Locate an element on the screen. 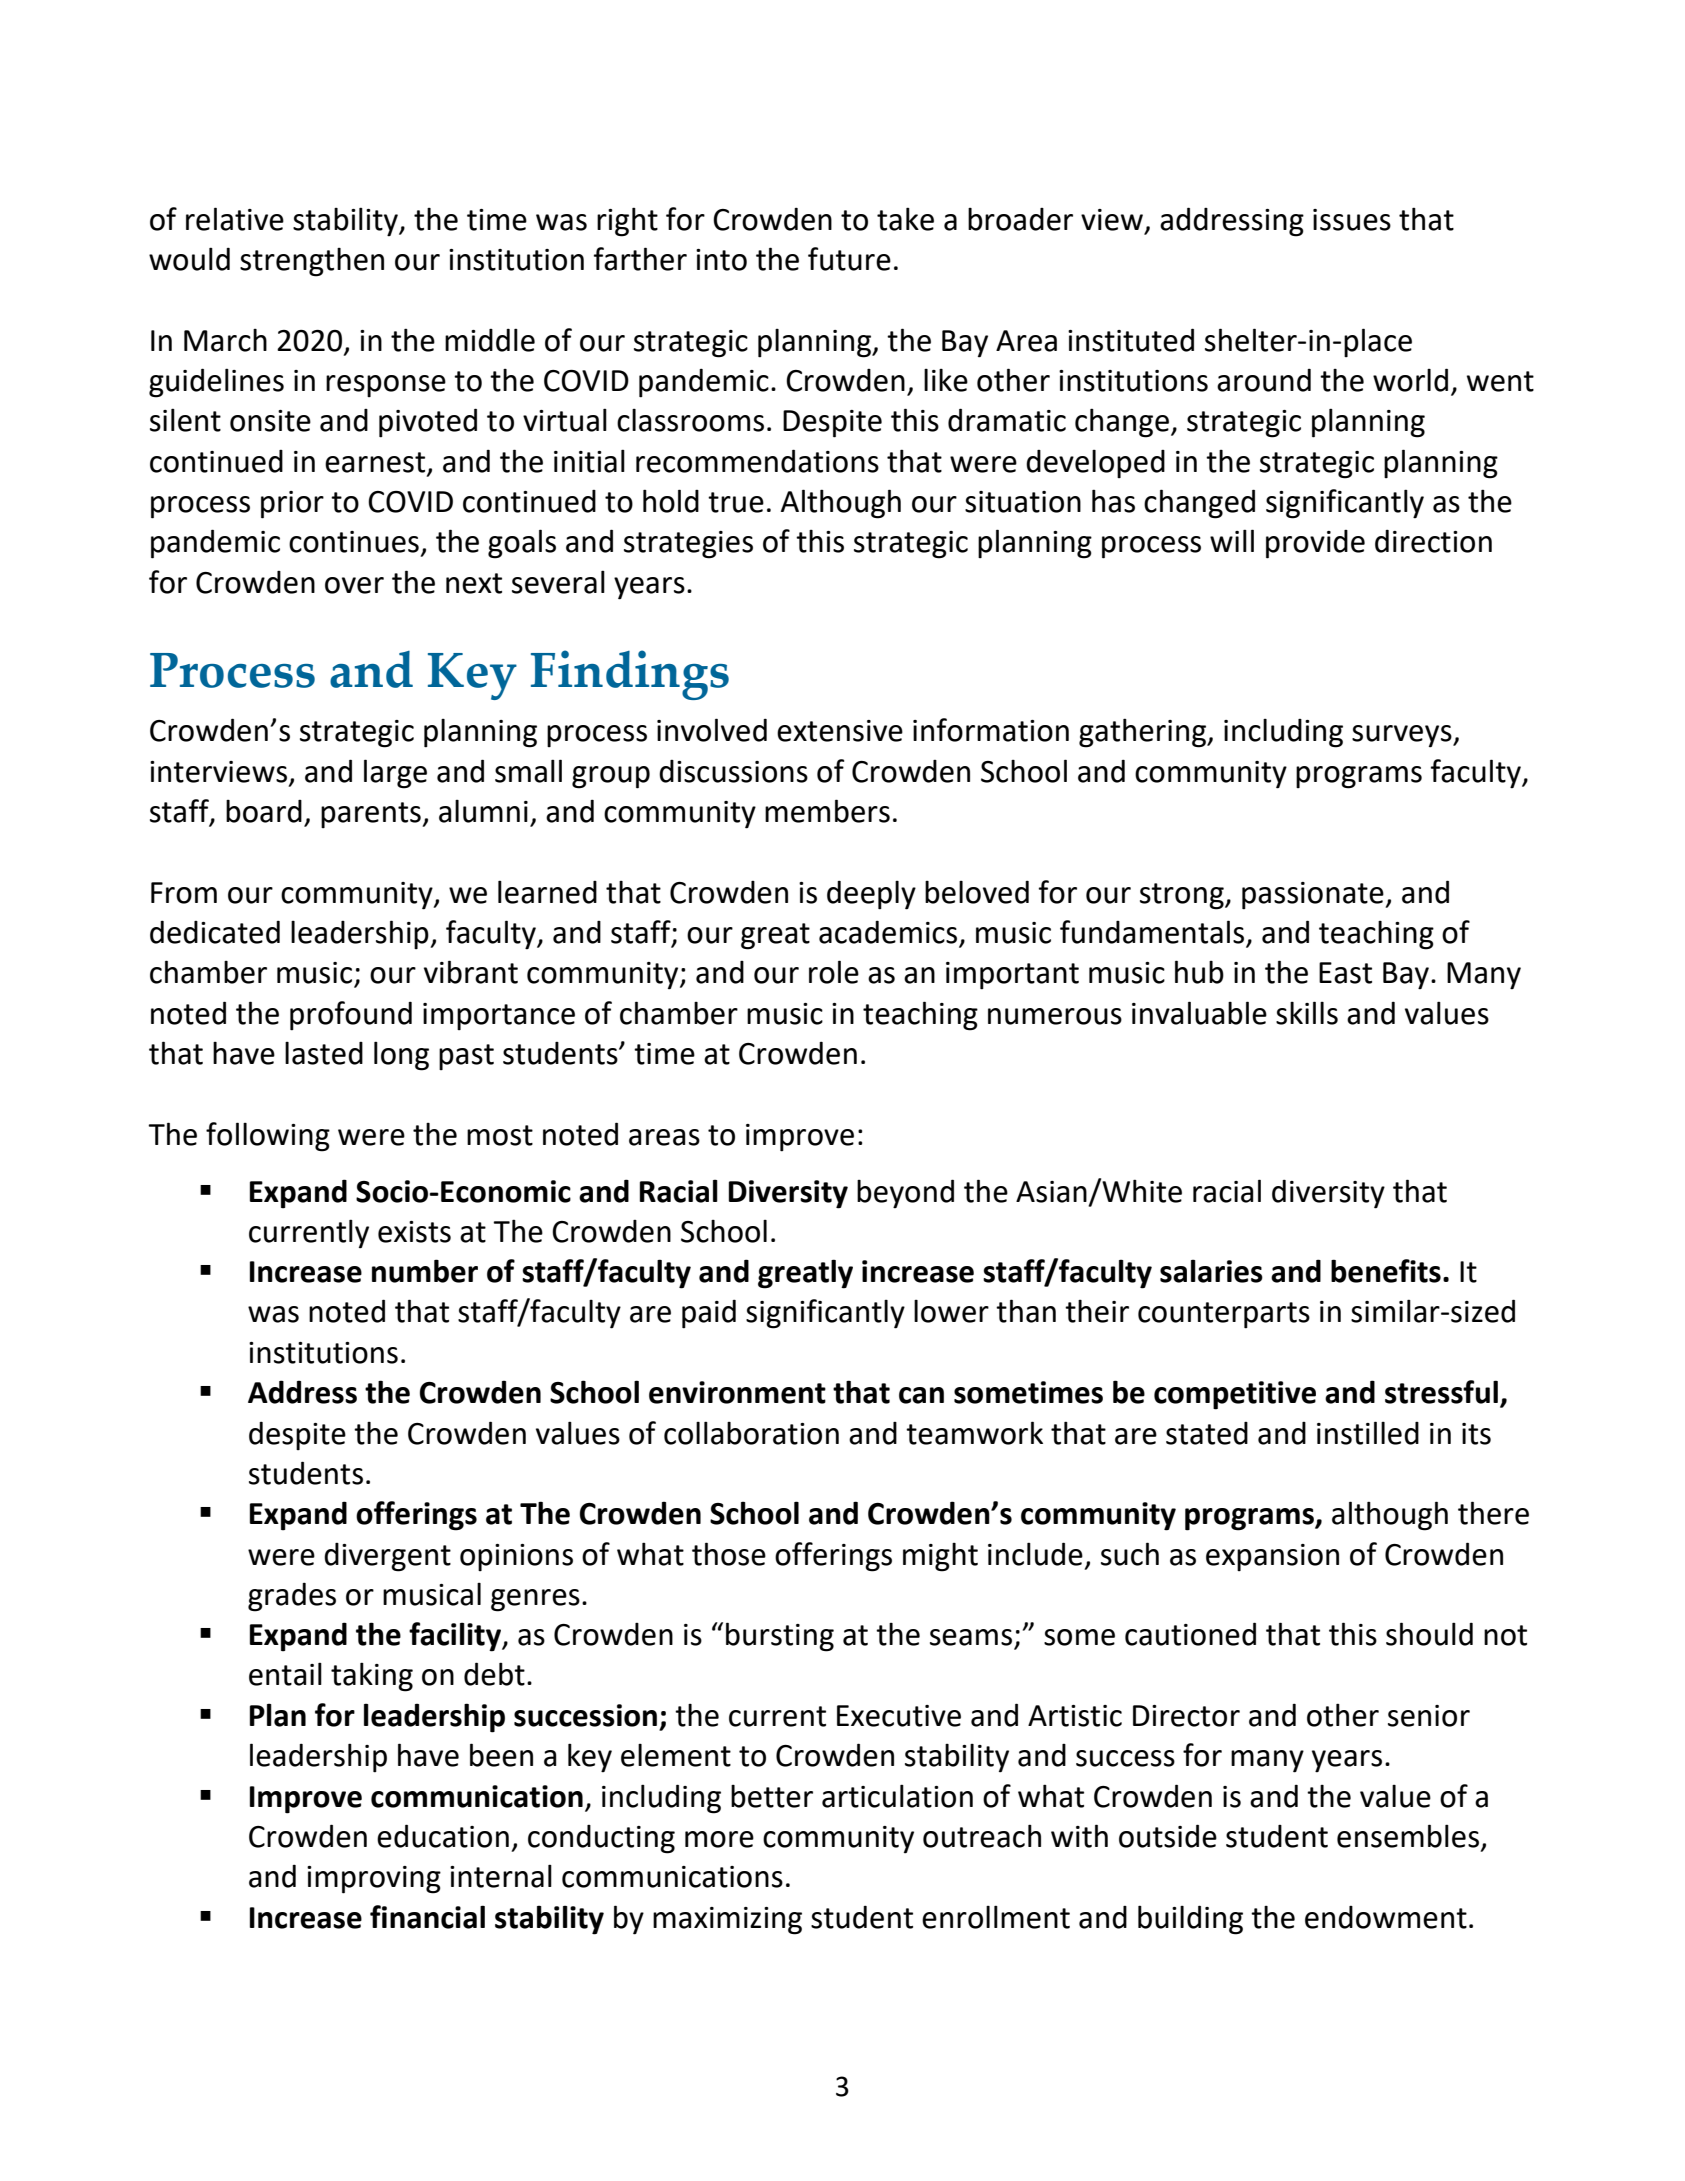 Image resolution: width=1685 pixels, height=2181 pixels. future is located at coordinates (849, 259).
